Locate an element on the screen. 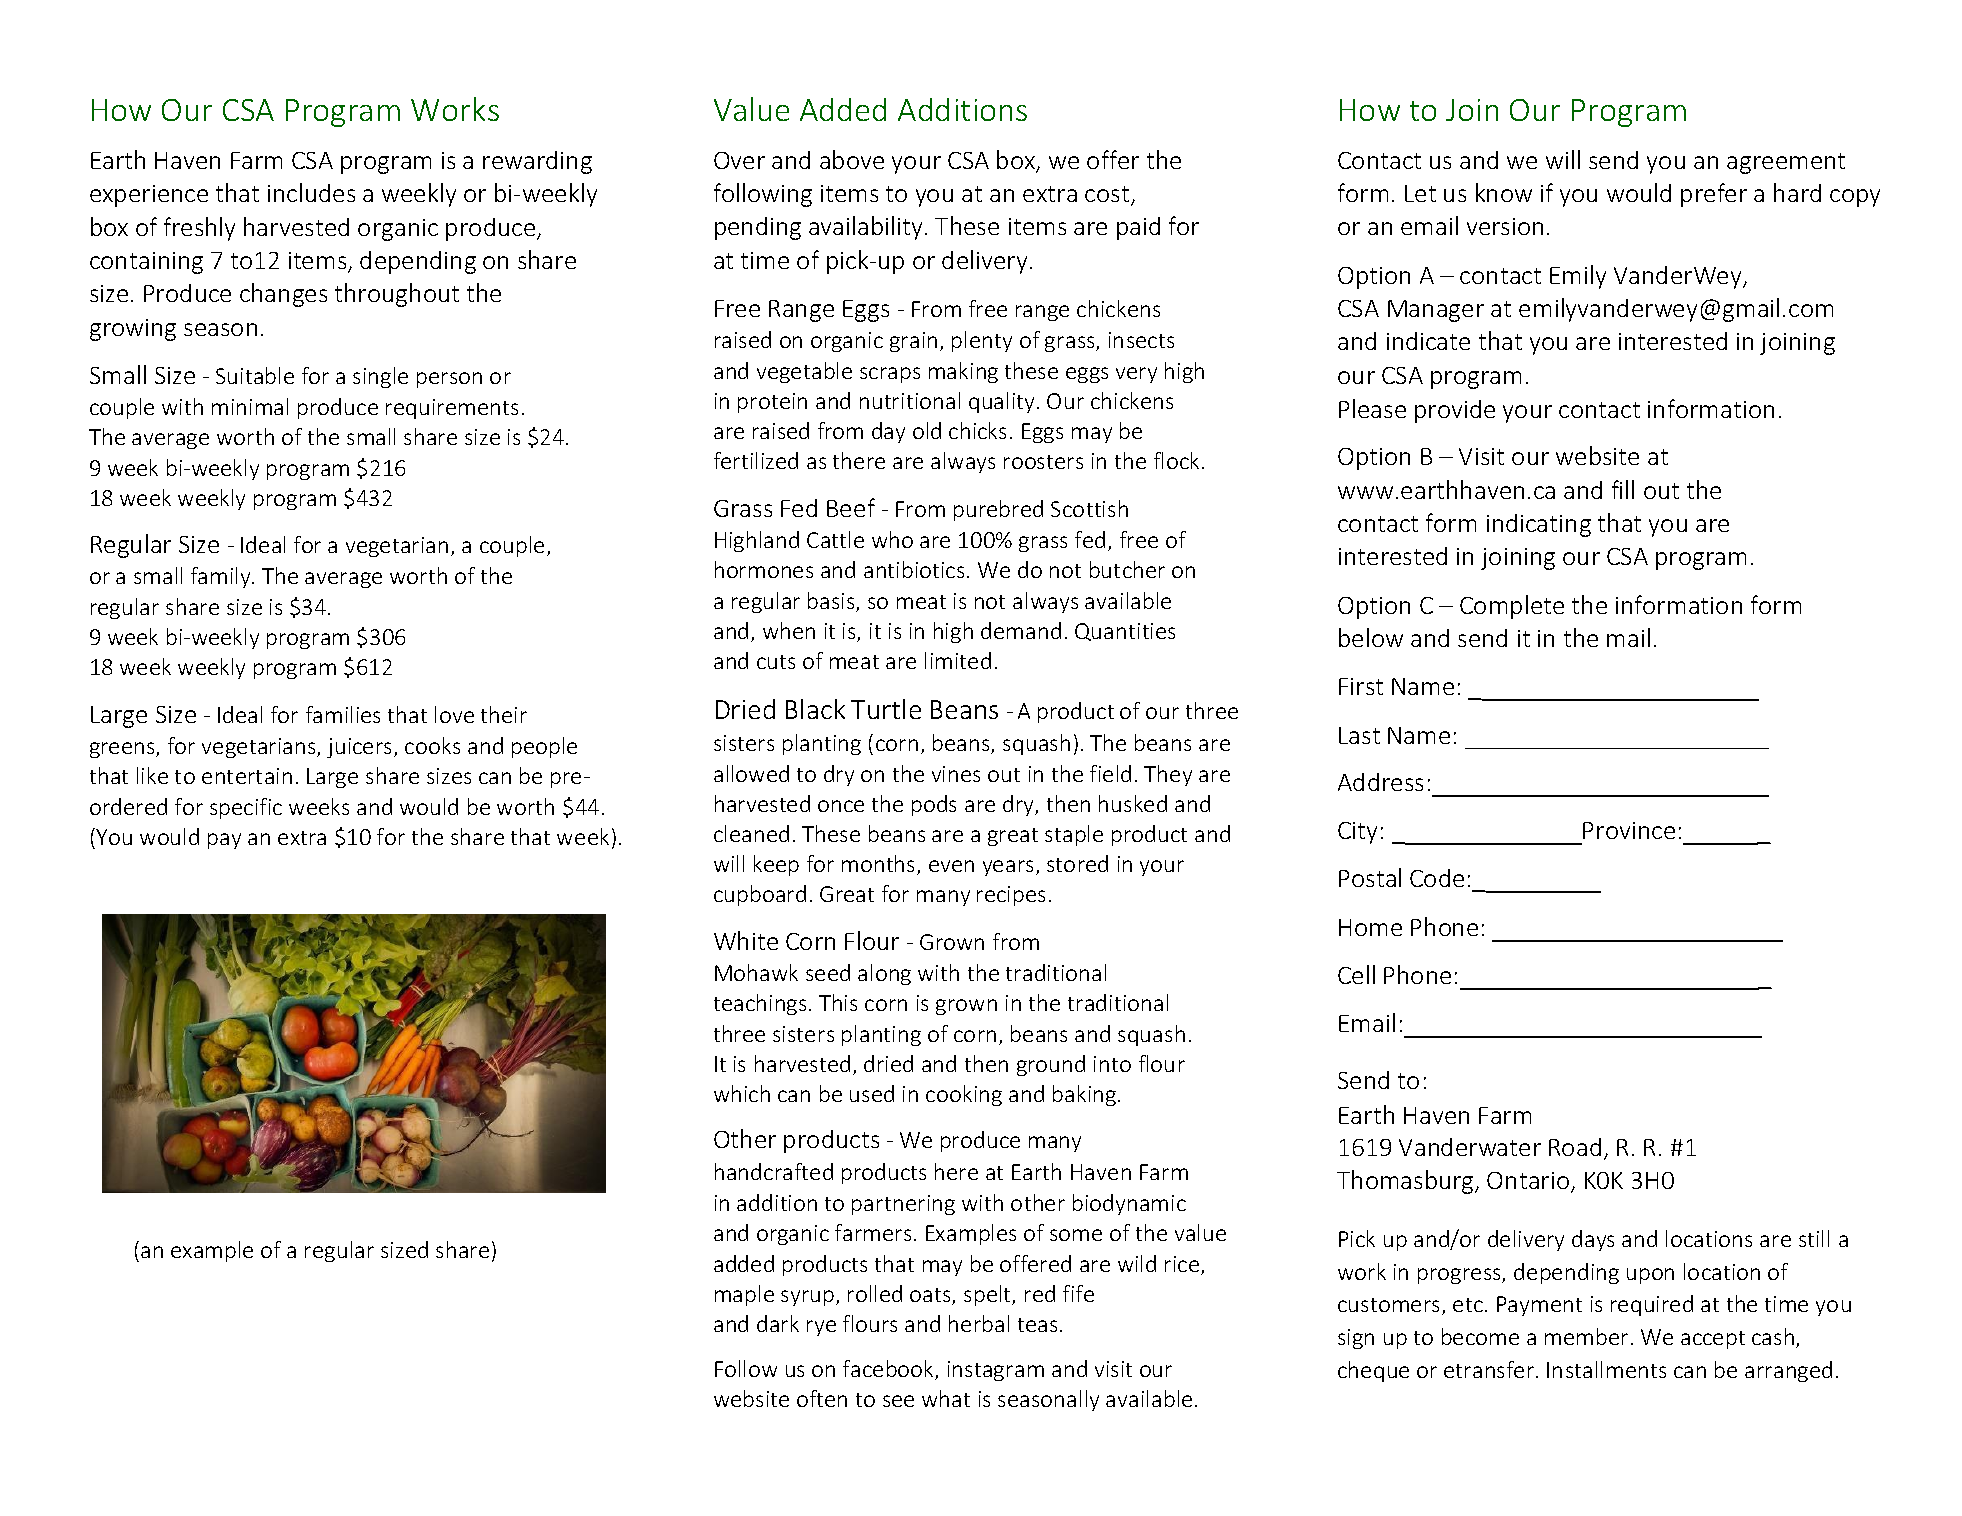  maple is located at coordinates (744, 1295).
